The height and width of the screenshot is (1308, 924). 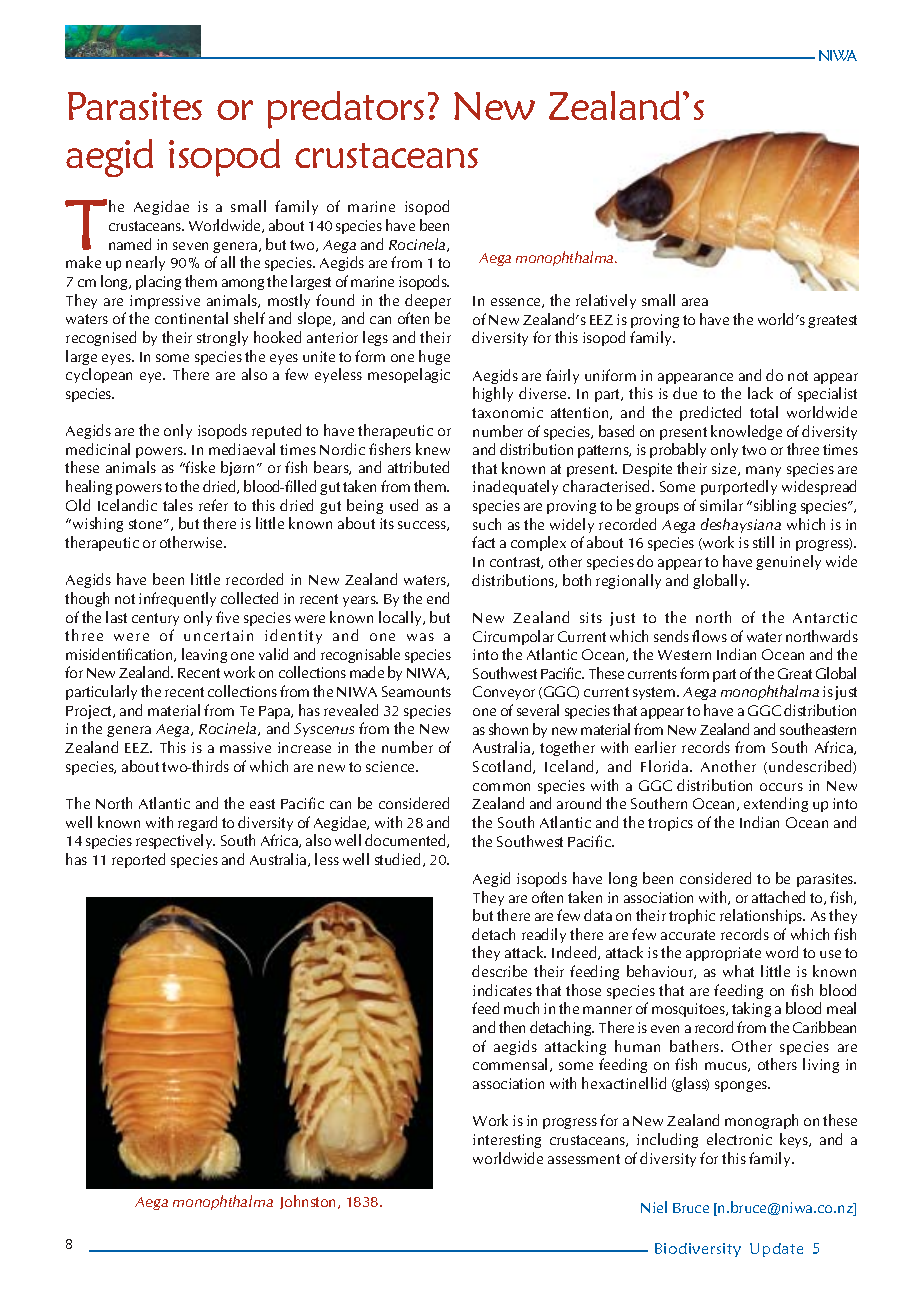 I want to click on area, so click(x=695, y=302).
